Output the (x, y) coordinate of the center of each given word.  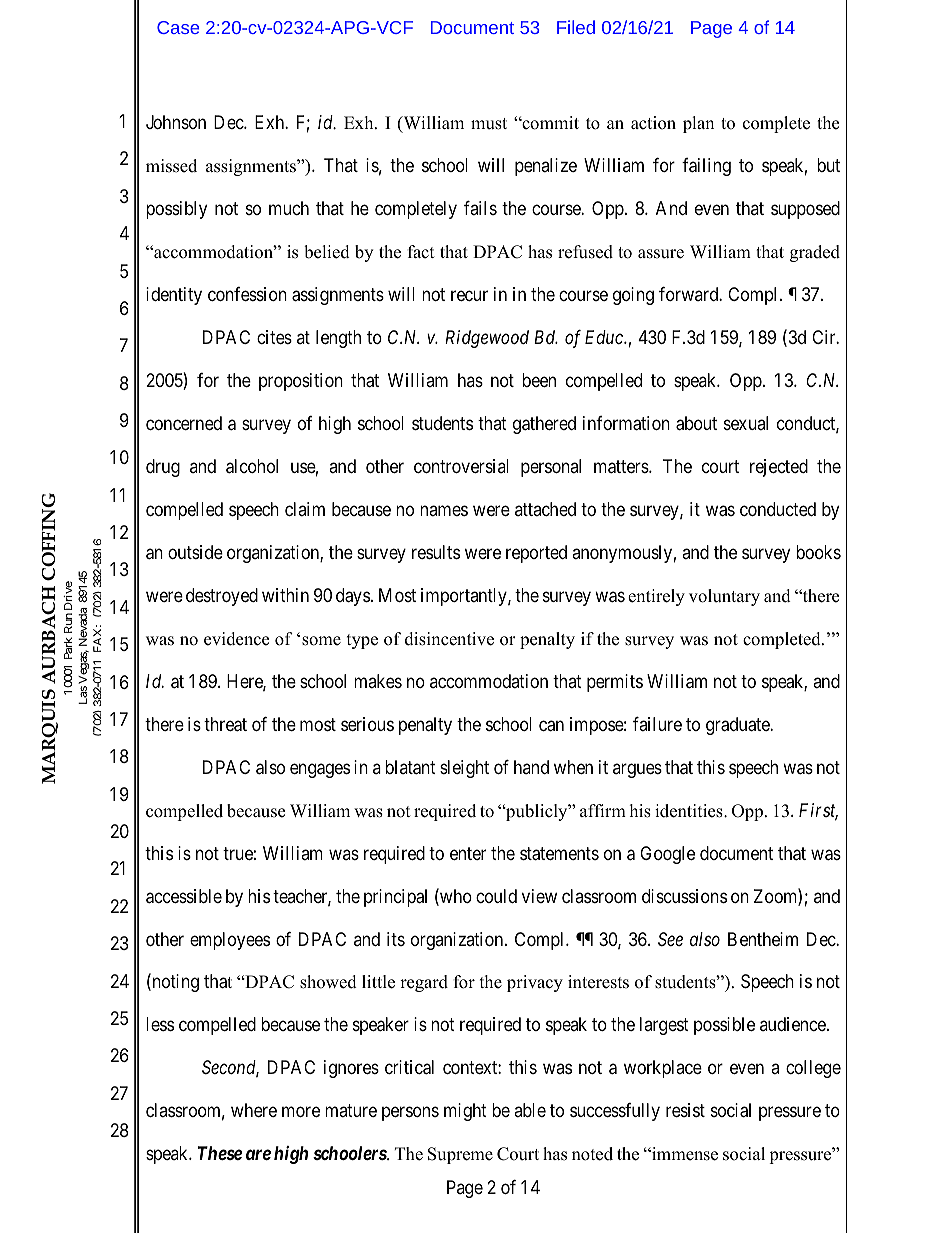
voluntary (724, 597)
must (489, 124)
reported (536, 554)
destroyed (222, 597)
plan (698, 124)
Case (178, 27)
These (220, 1153)
